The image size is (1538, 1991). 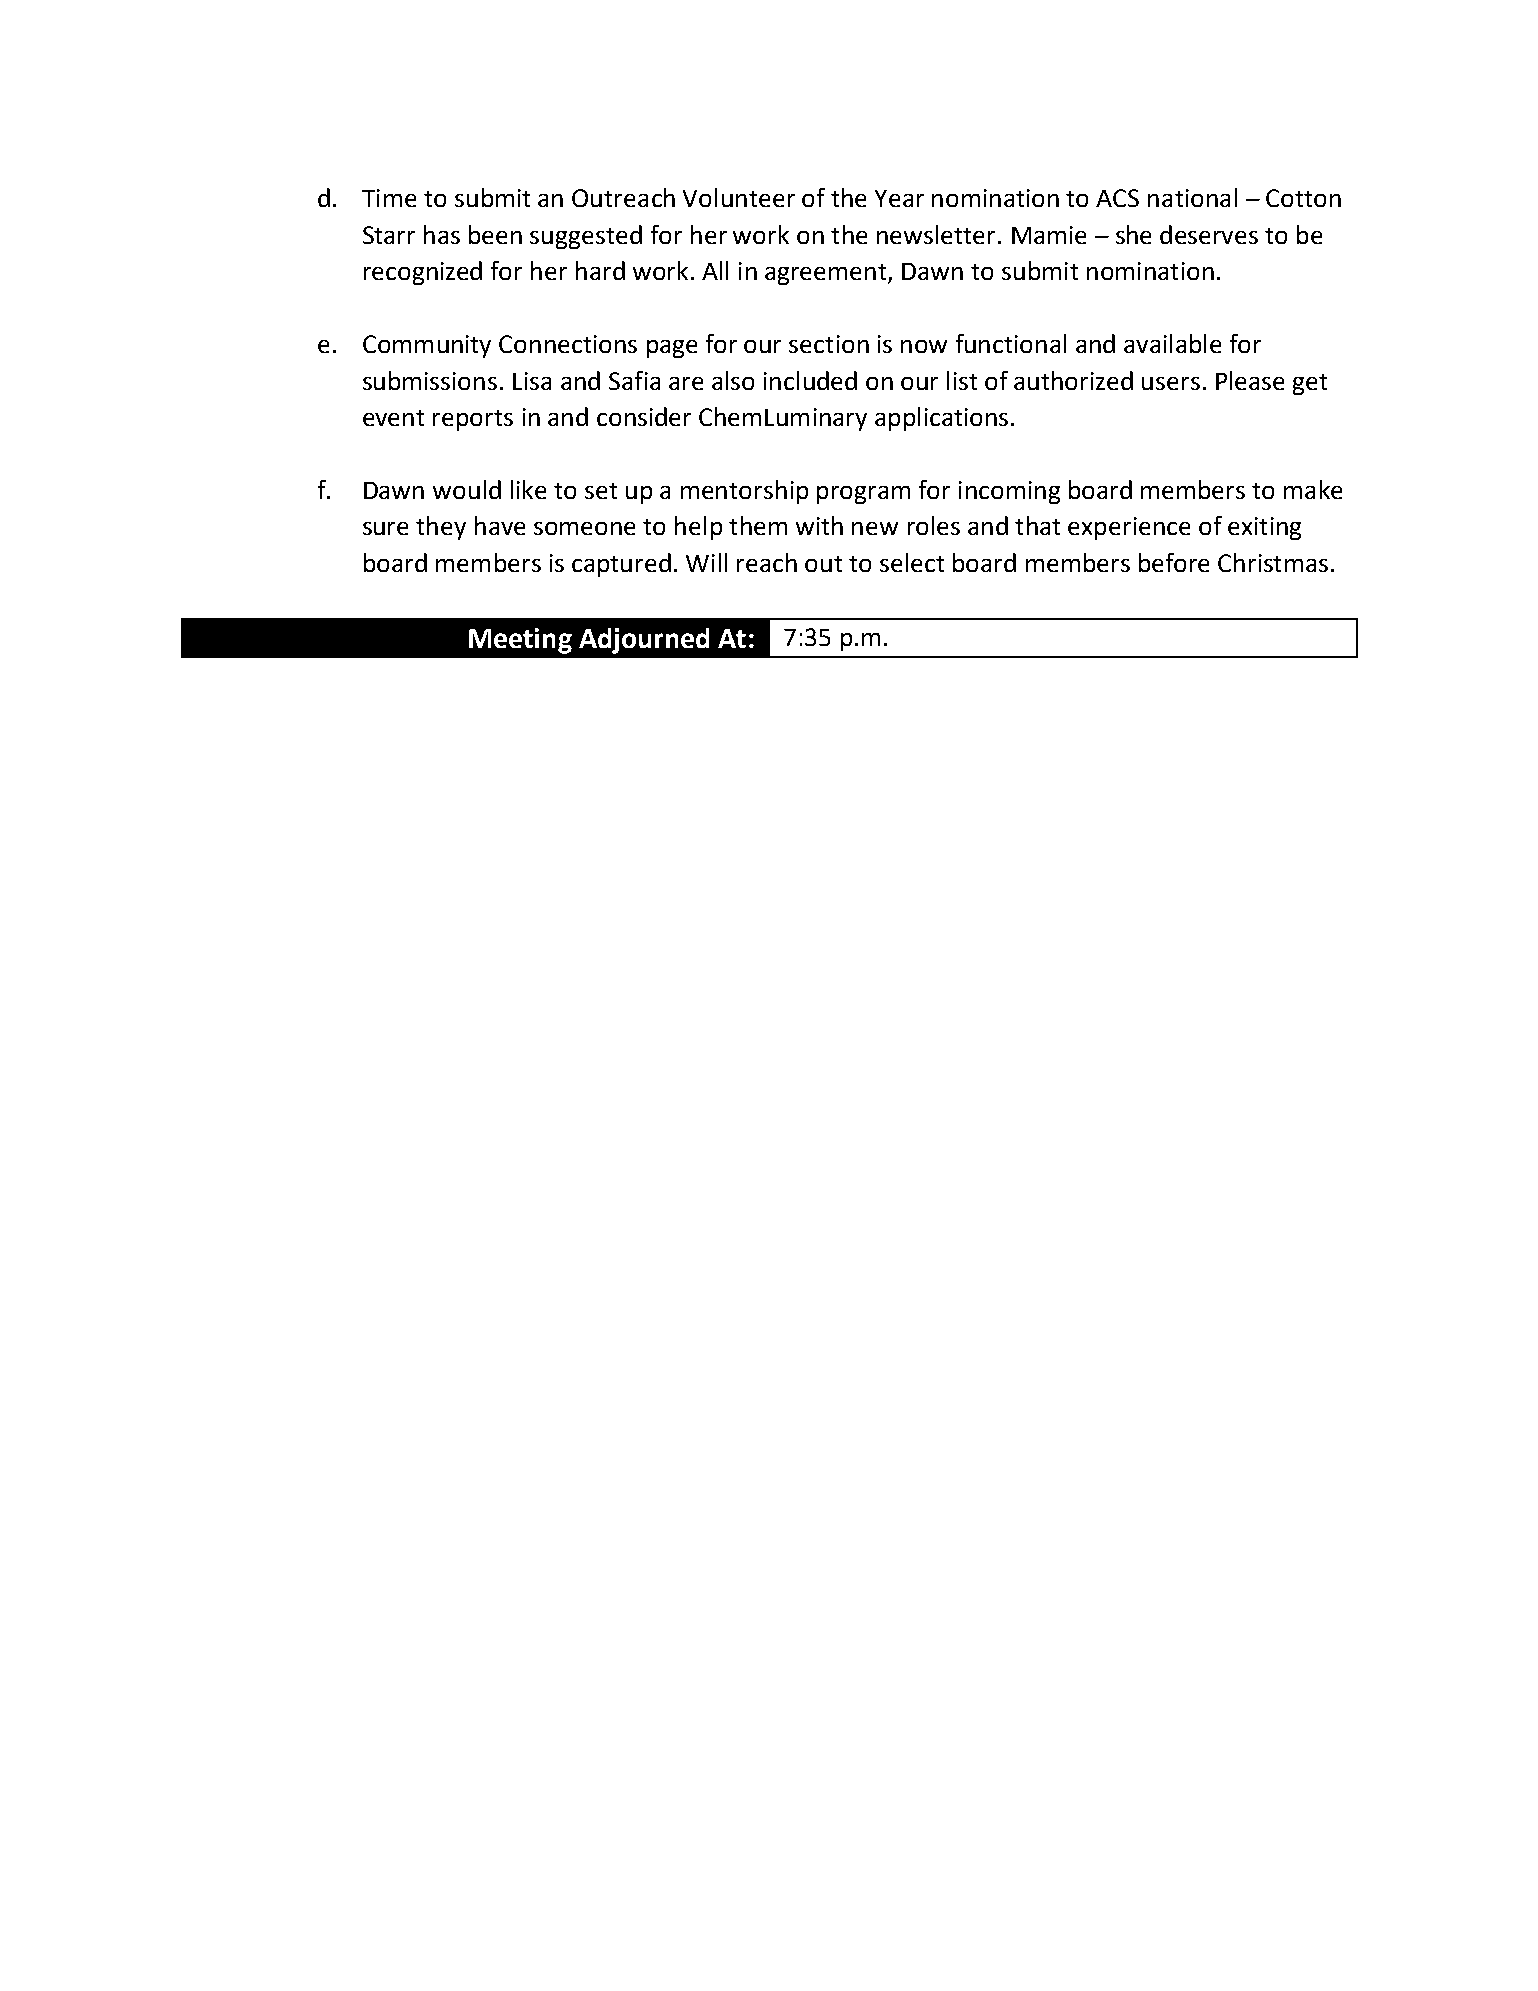 What do you see at coordinates (829, 344) in the screenshot?
I see `section` at bounding box center [829, 344].
